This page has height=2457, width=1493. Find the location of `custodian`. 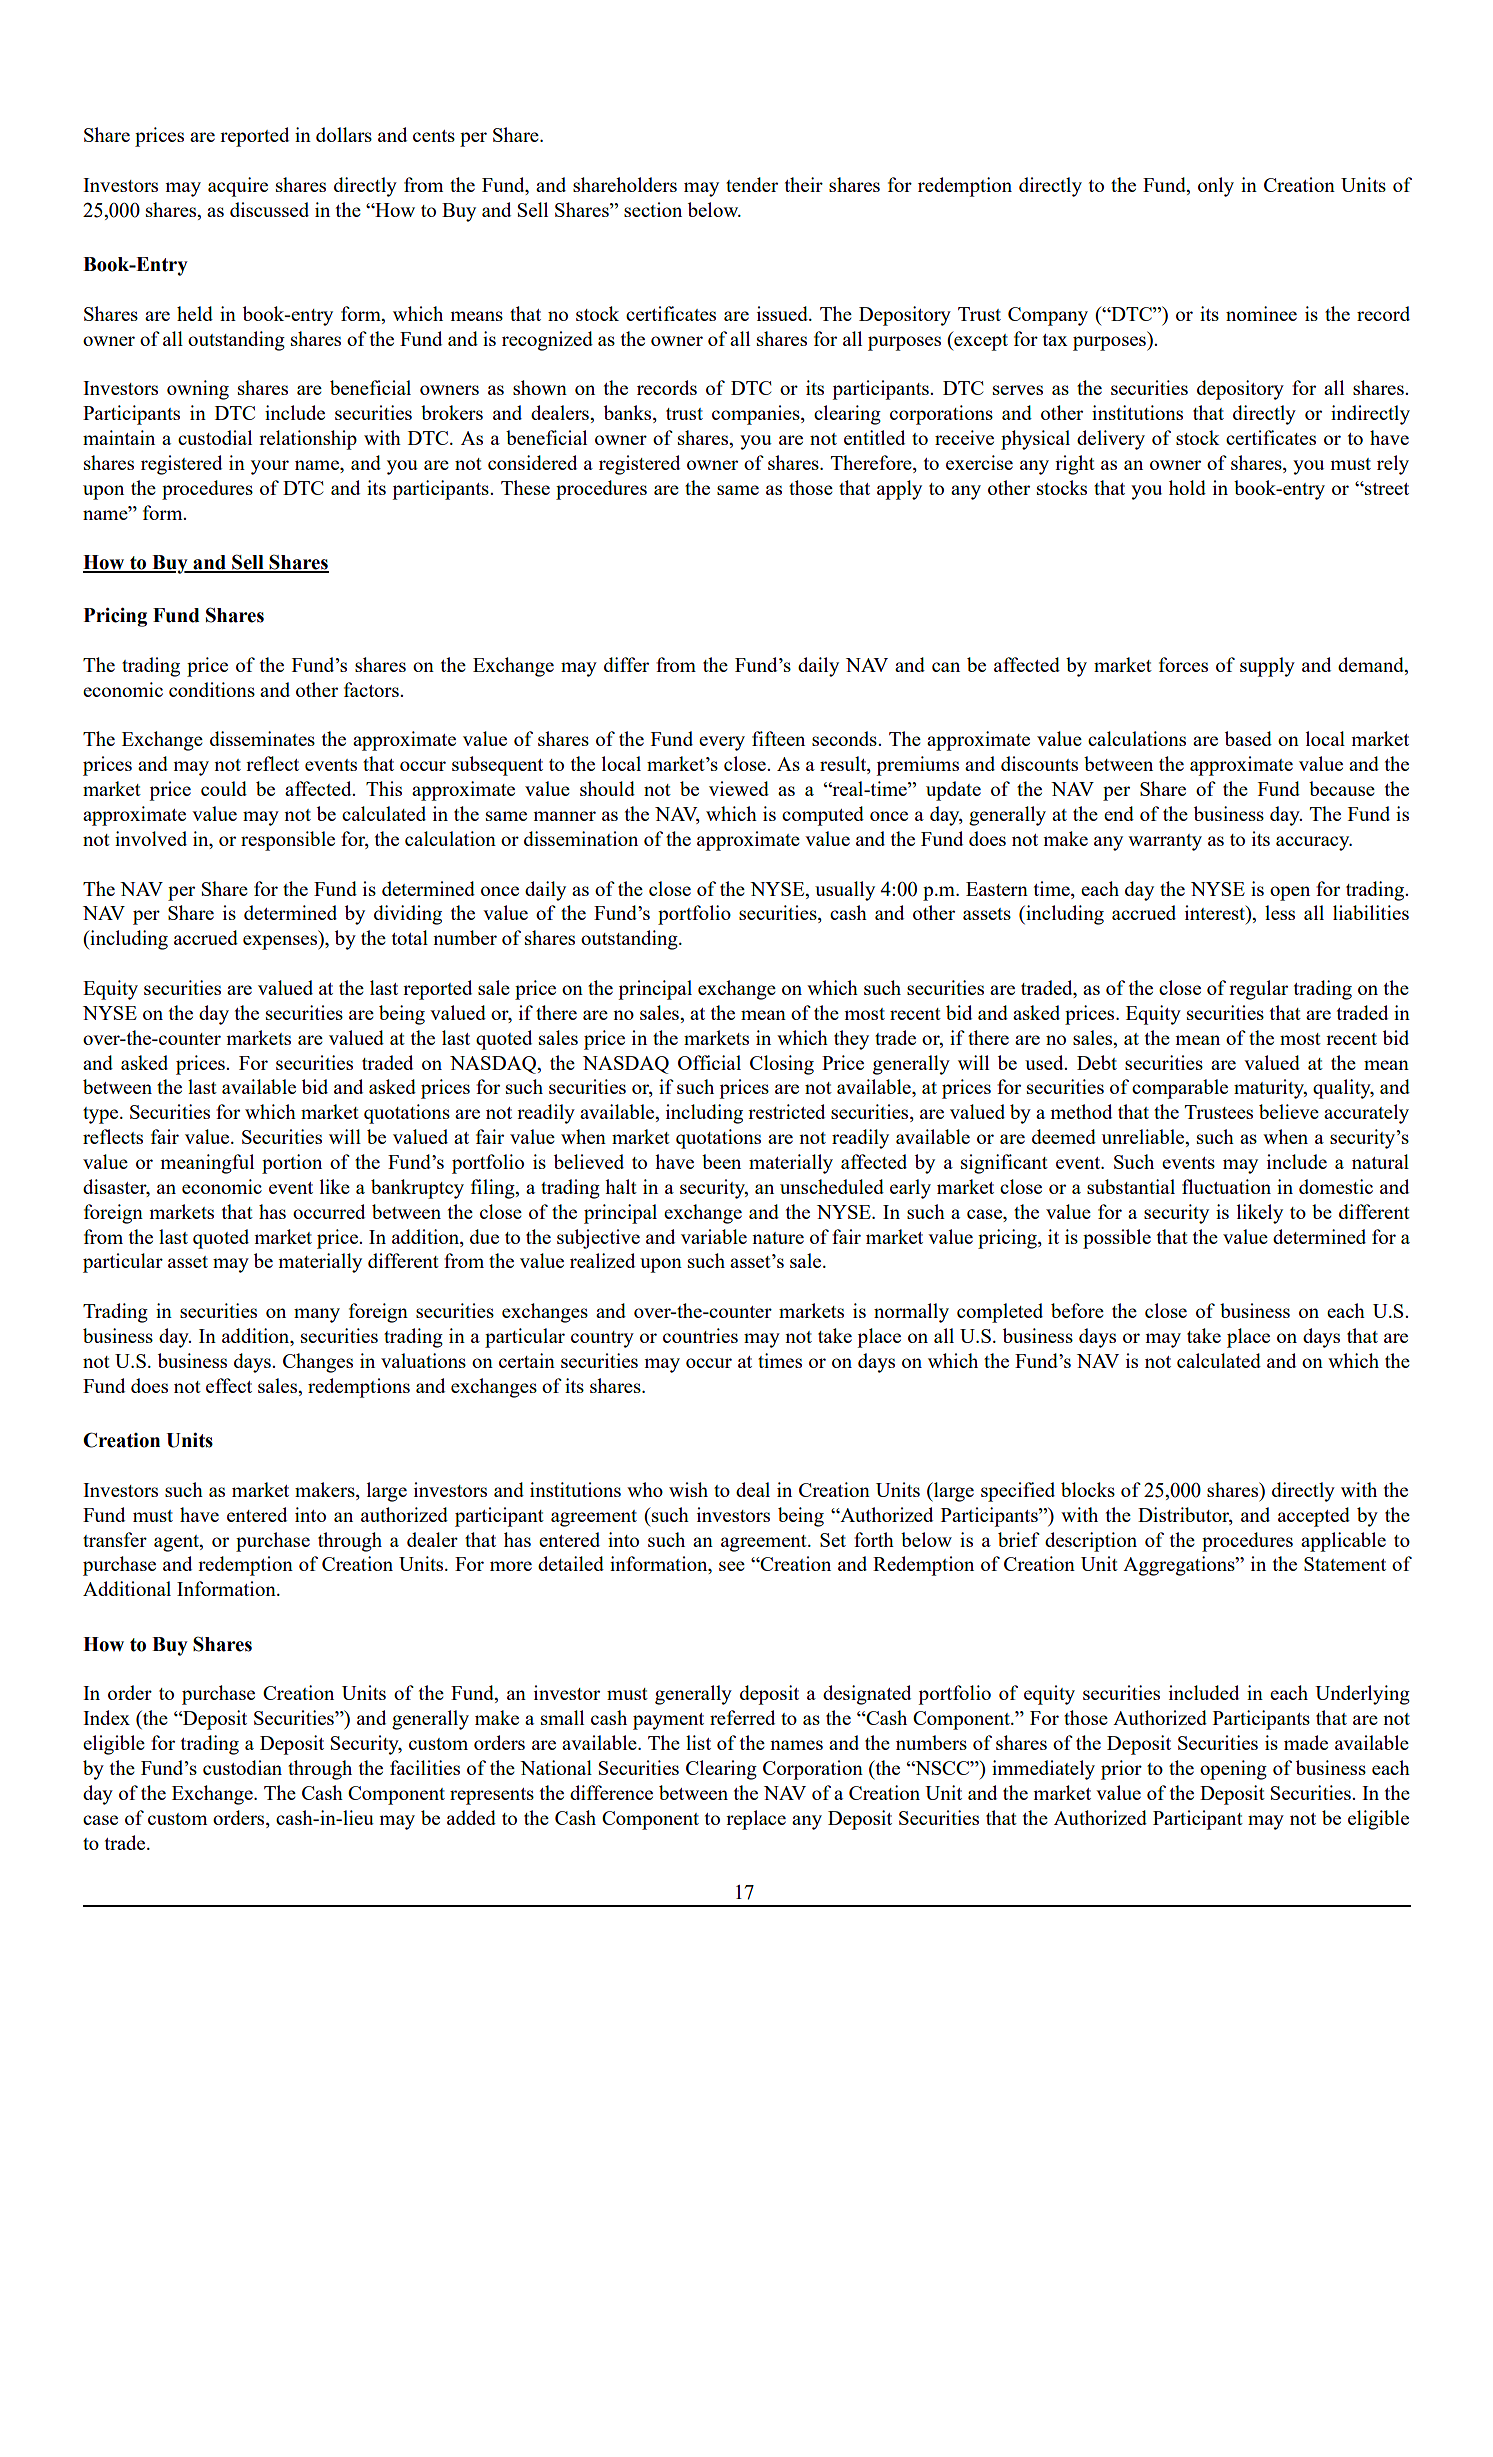

custodian is located at coordinates (242, 1767).
